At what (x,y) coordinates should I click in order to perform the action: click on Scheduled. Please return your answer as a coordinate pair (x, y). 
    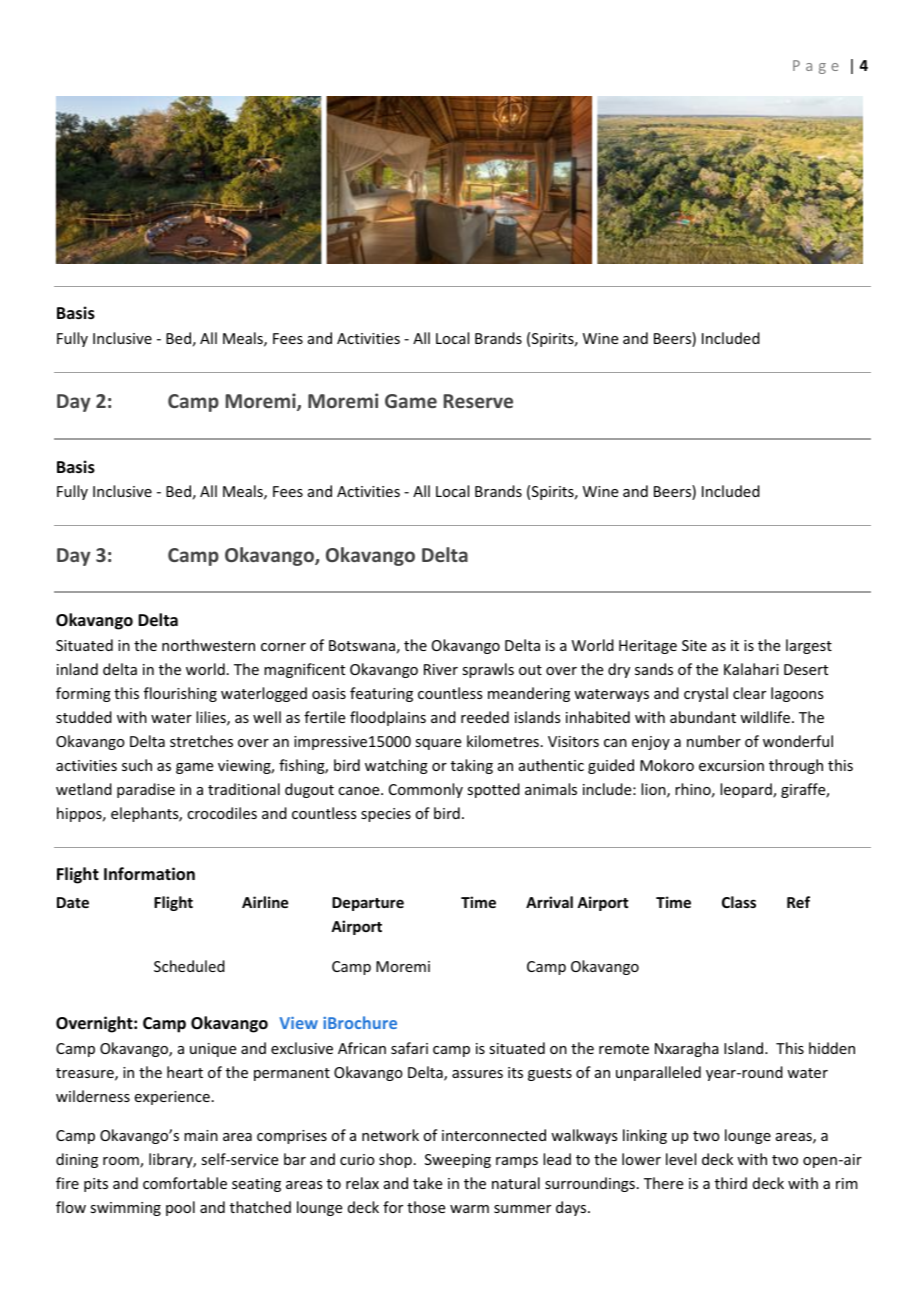
    Looking at the image, I should click on (189, 966).
